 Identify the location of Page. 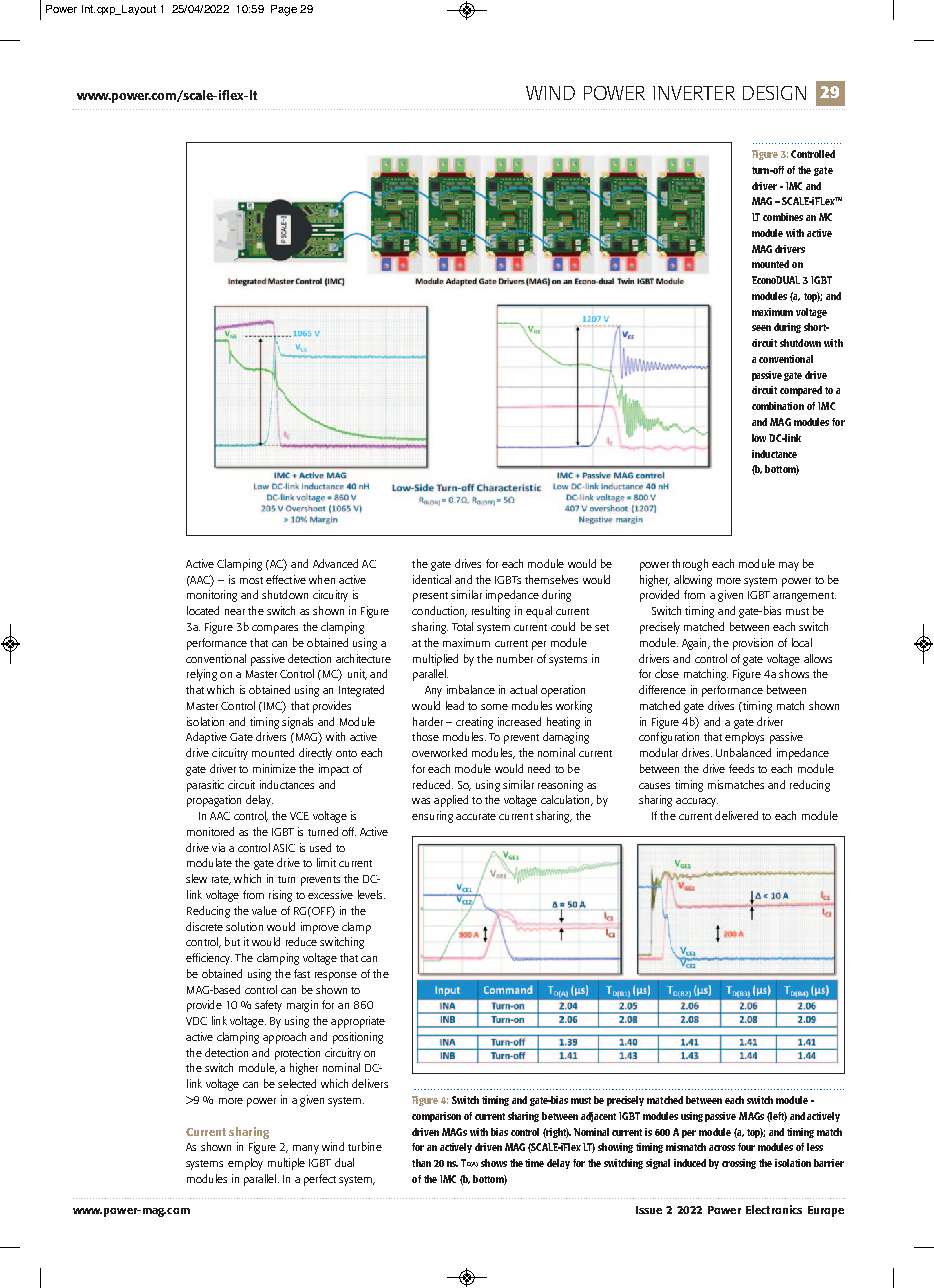
(284, 10).
